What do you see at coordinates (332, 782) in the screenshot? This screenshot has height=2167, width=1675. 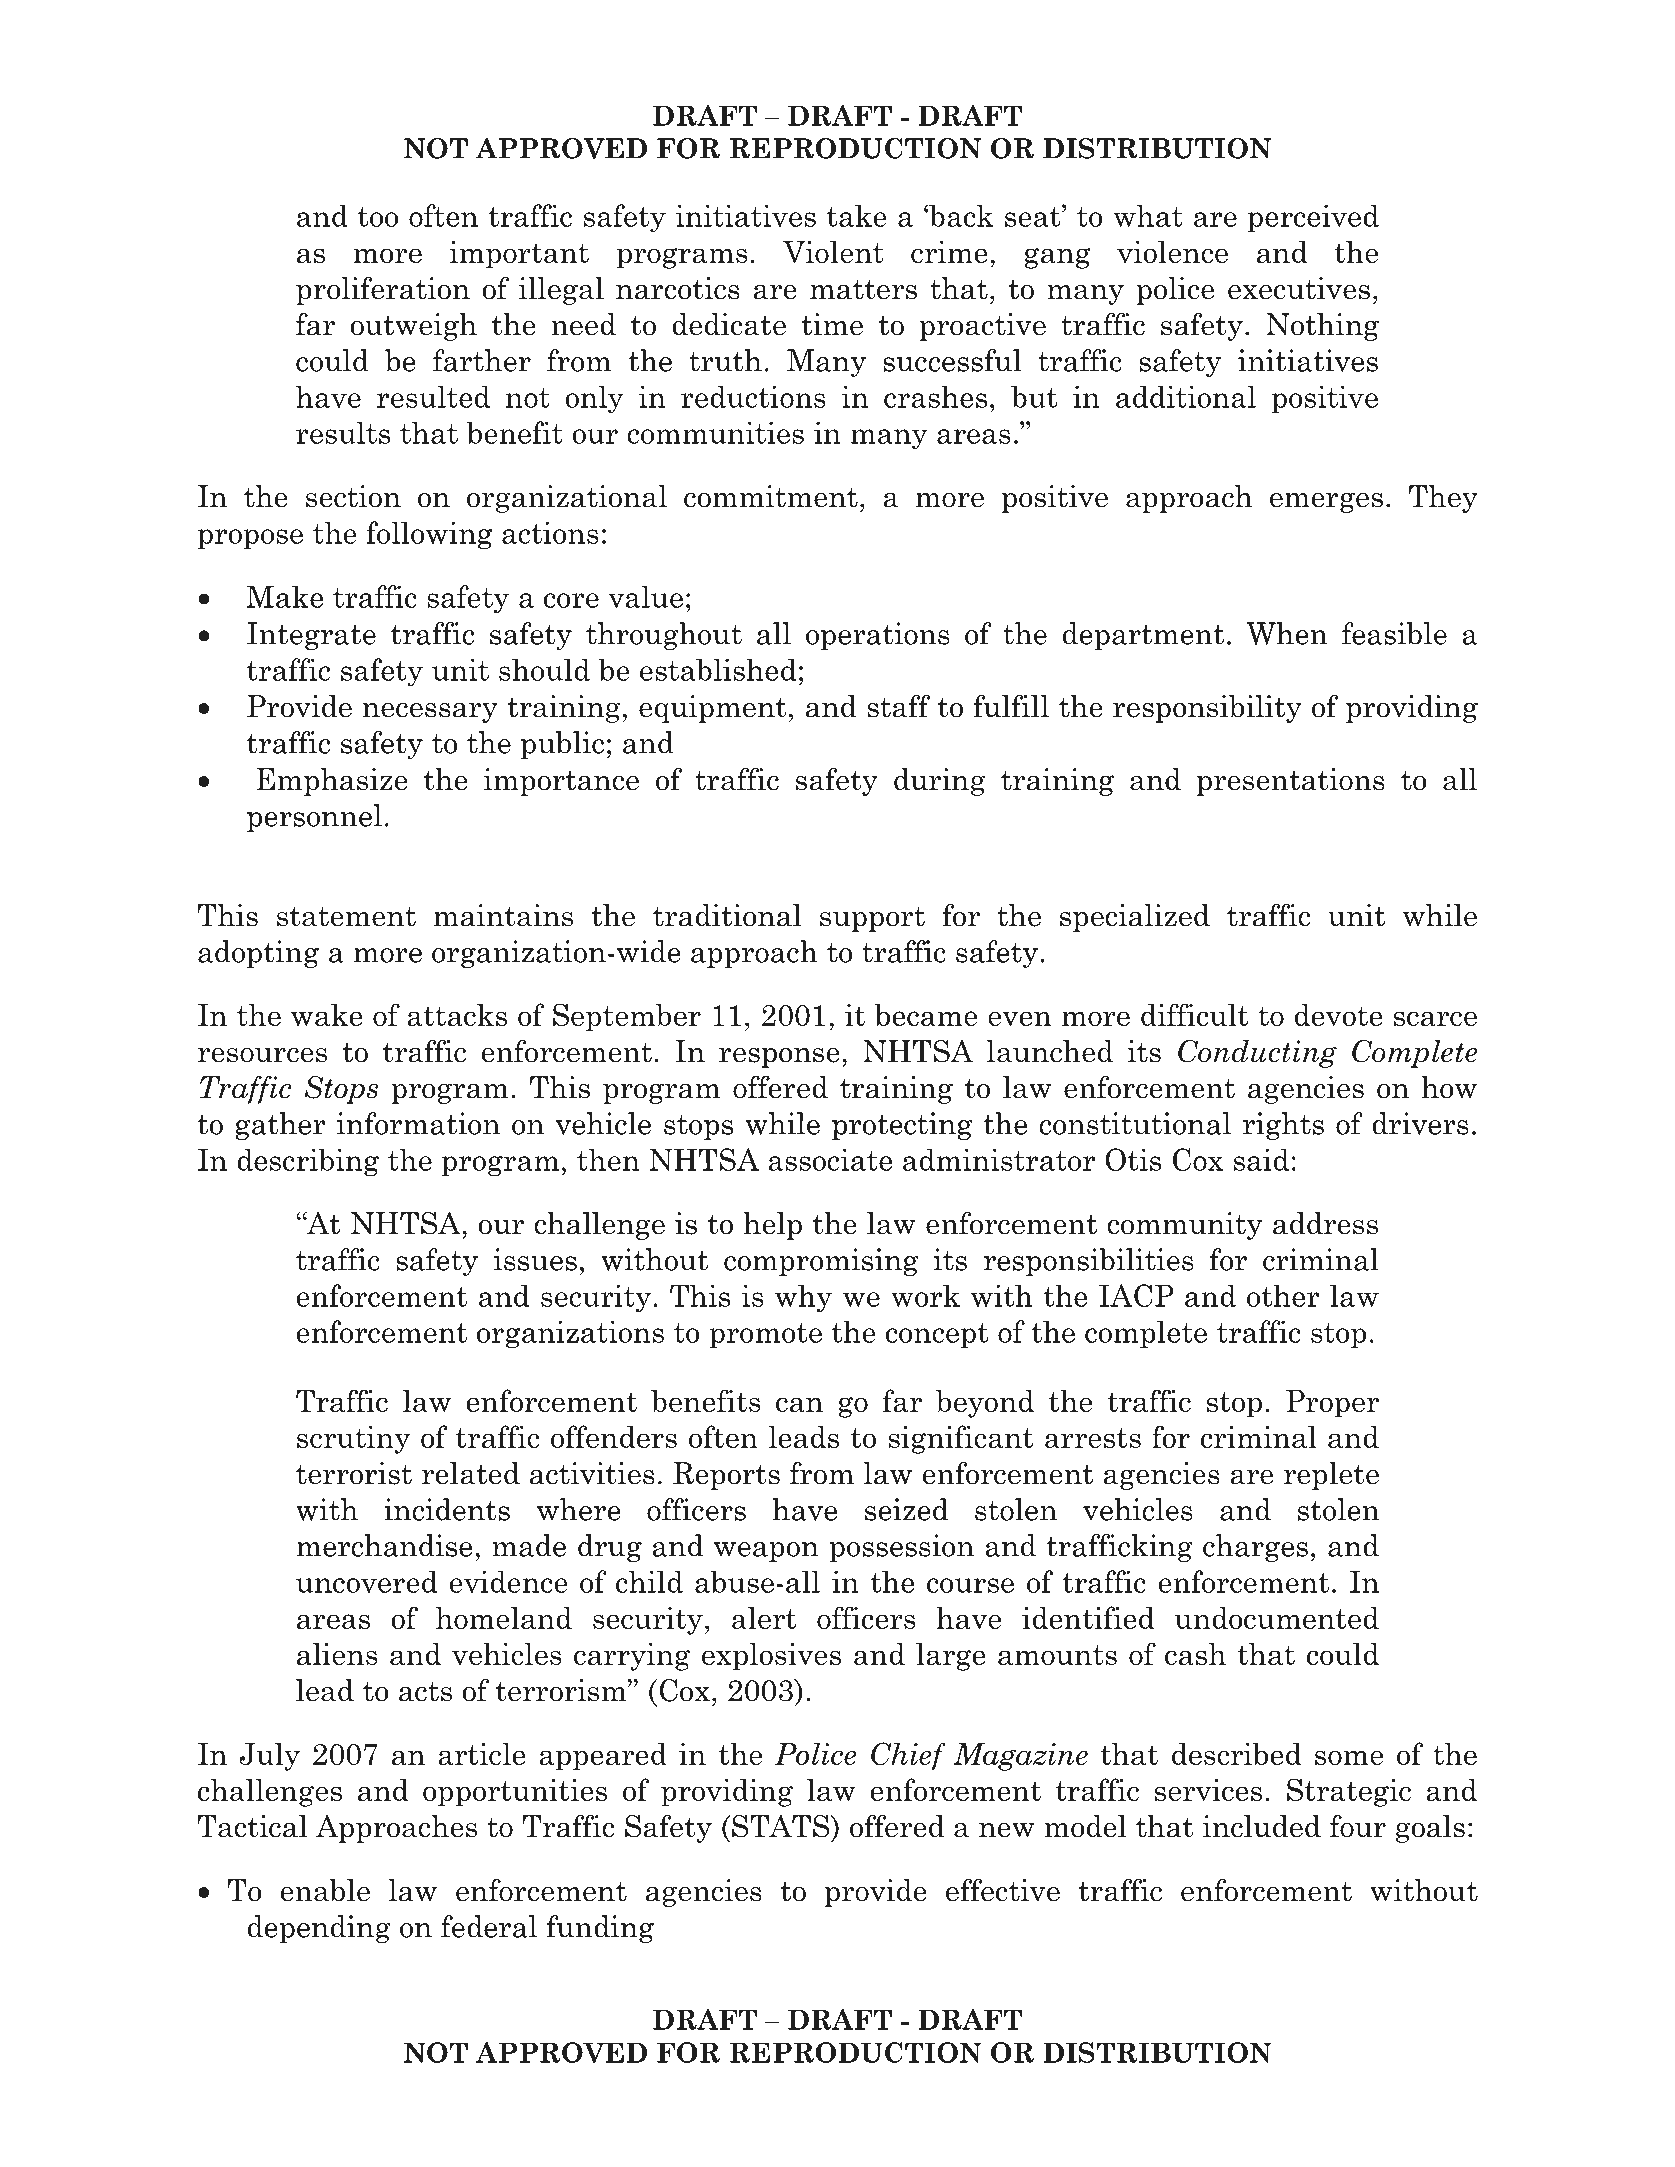 I see `Emphasize` at bounding box center [332, 782].
